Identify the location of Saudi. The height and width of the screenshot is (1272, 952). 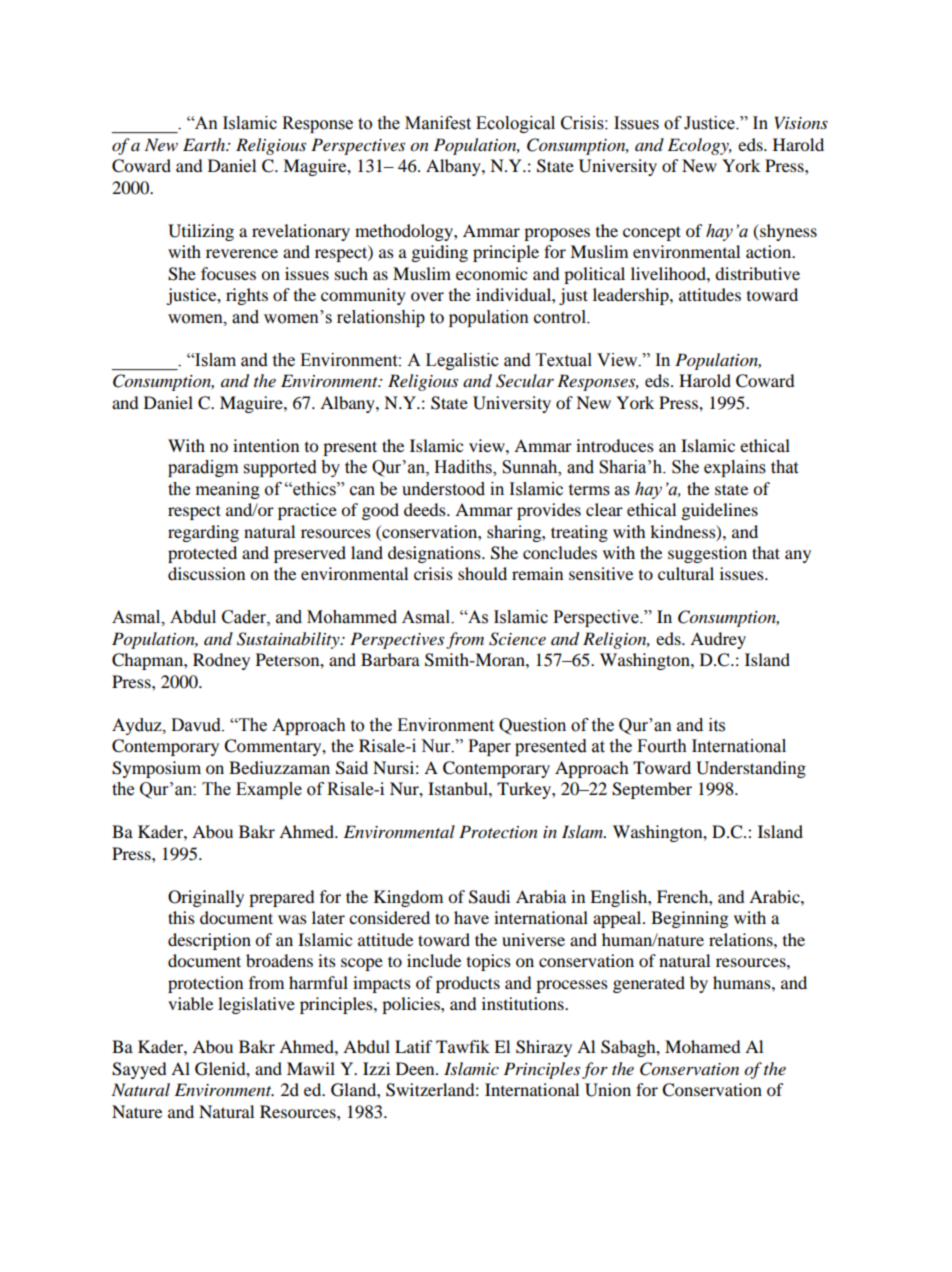
(489, 897).
